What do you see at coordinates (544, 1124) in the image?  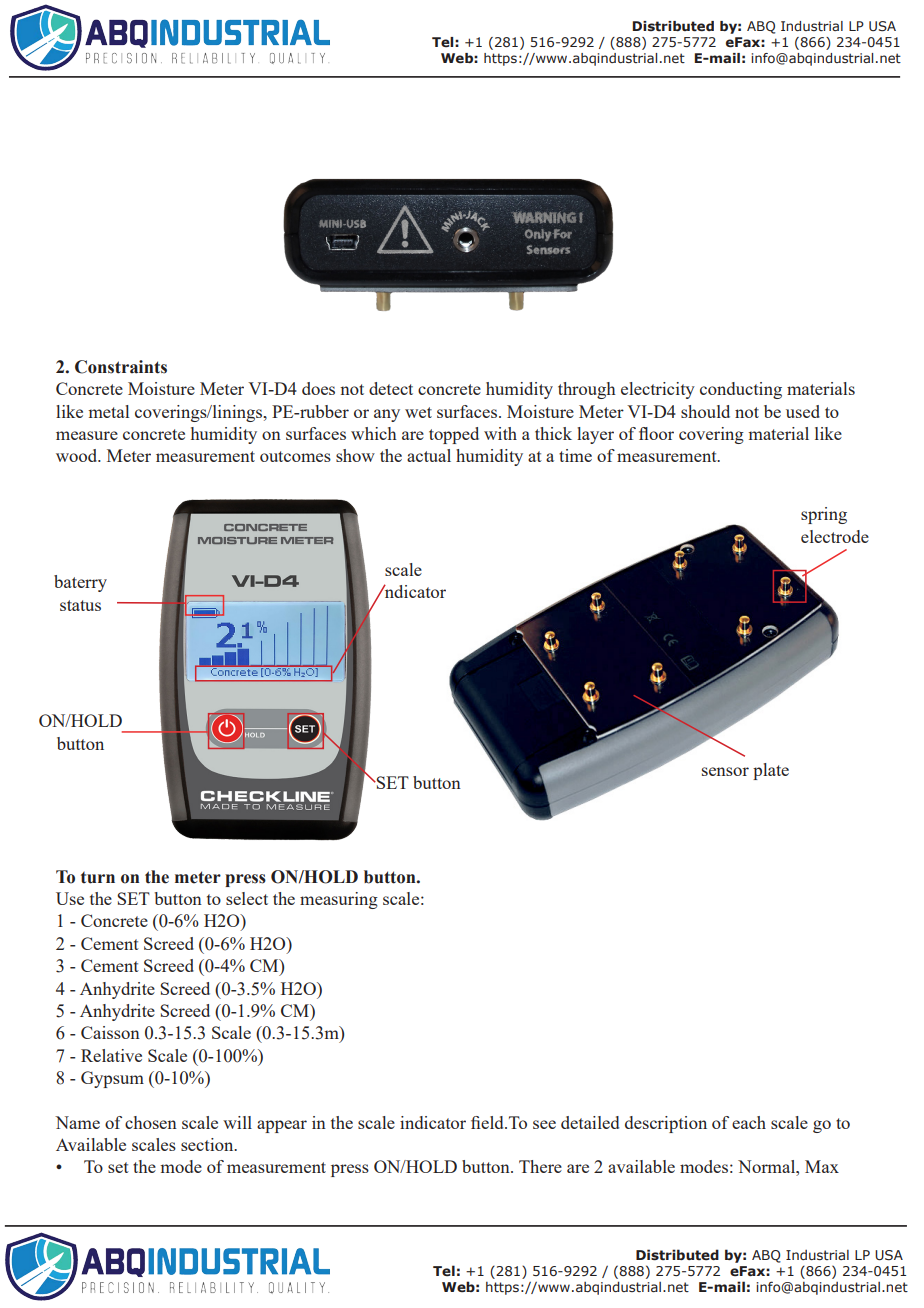 I see `see` at bounding box center [544, 1124].
